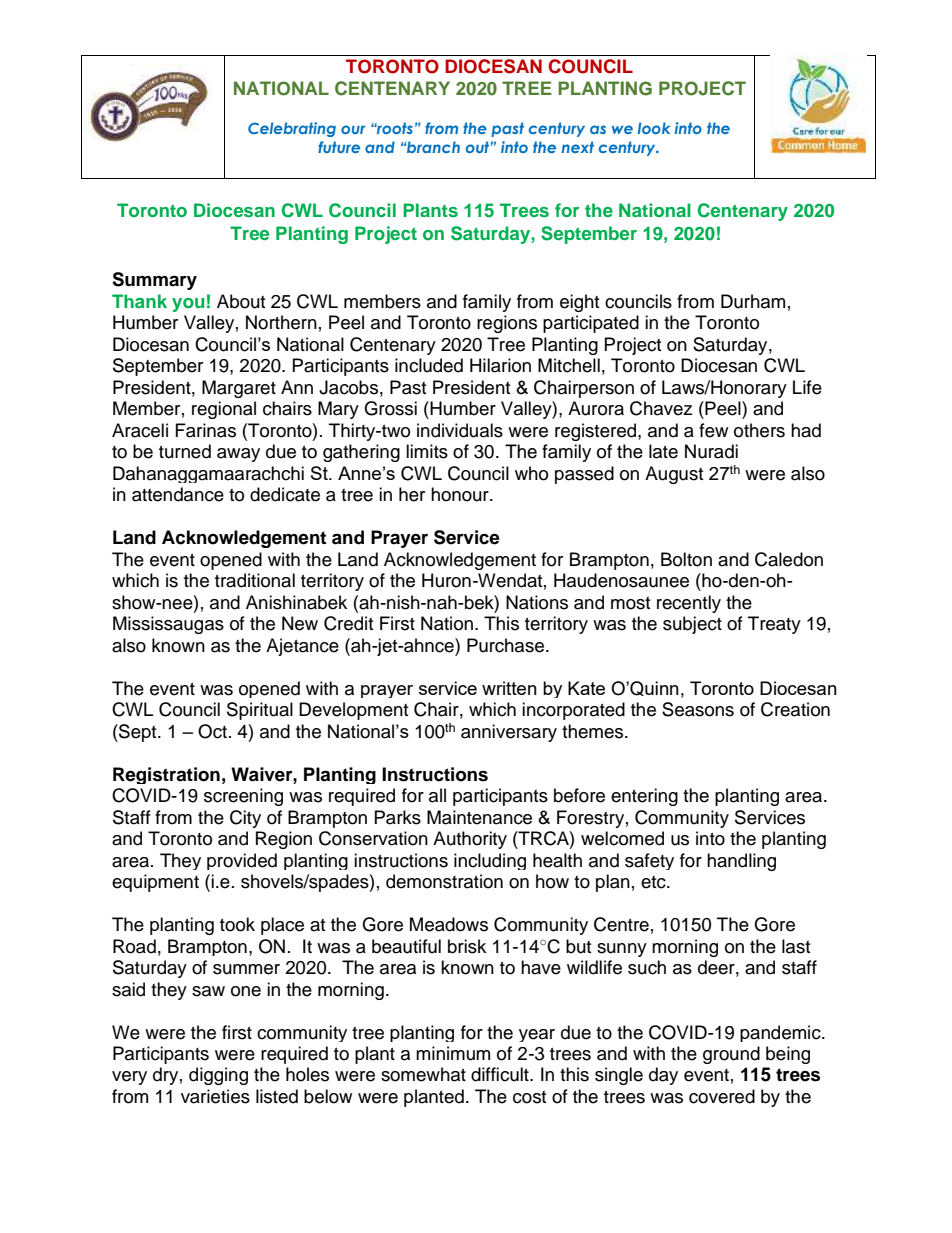 The width and height of the screenshot is (952, 1233). Describe the element at coordinates (577, 147) in the screenshot. I see `next` at that location.
